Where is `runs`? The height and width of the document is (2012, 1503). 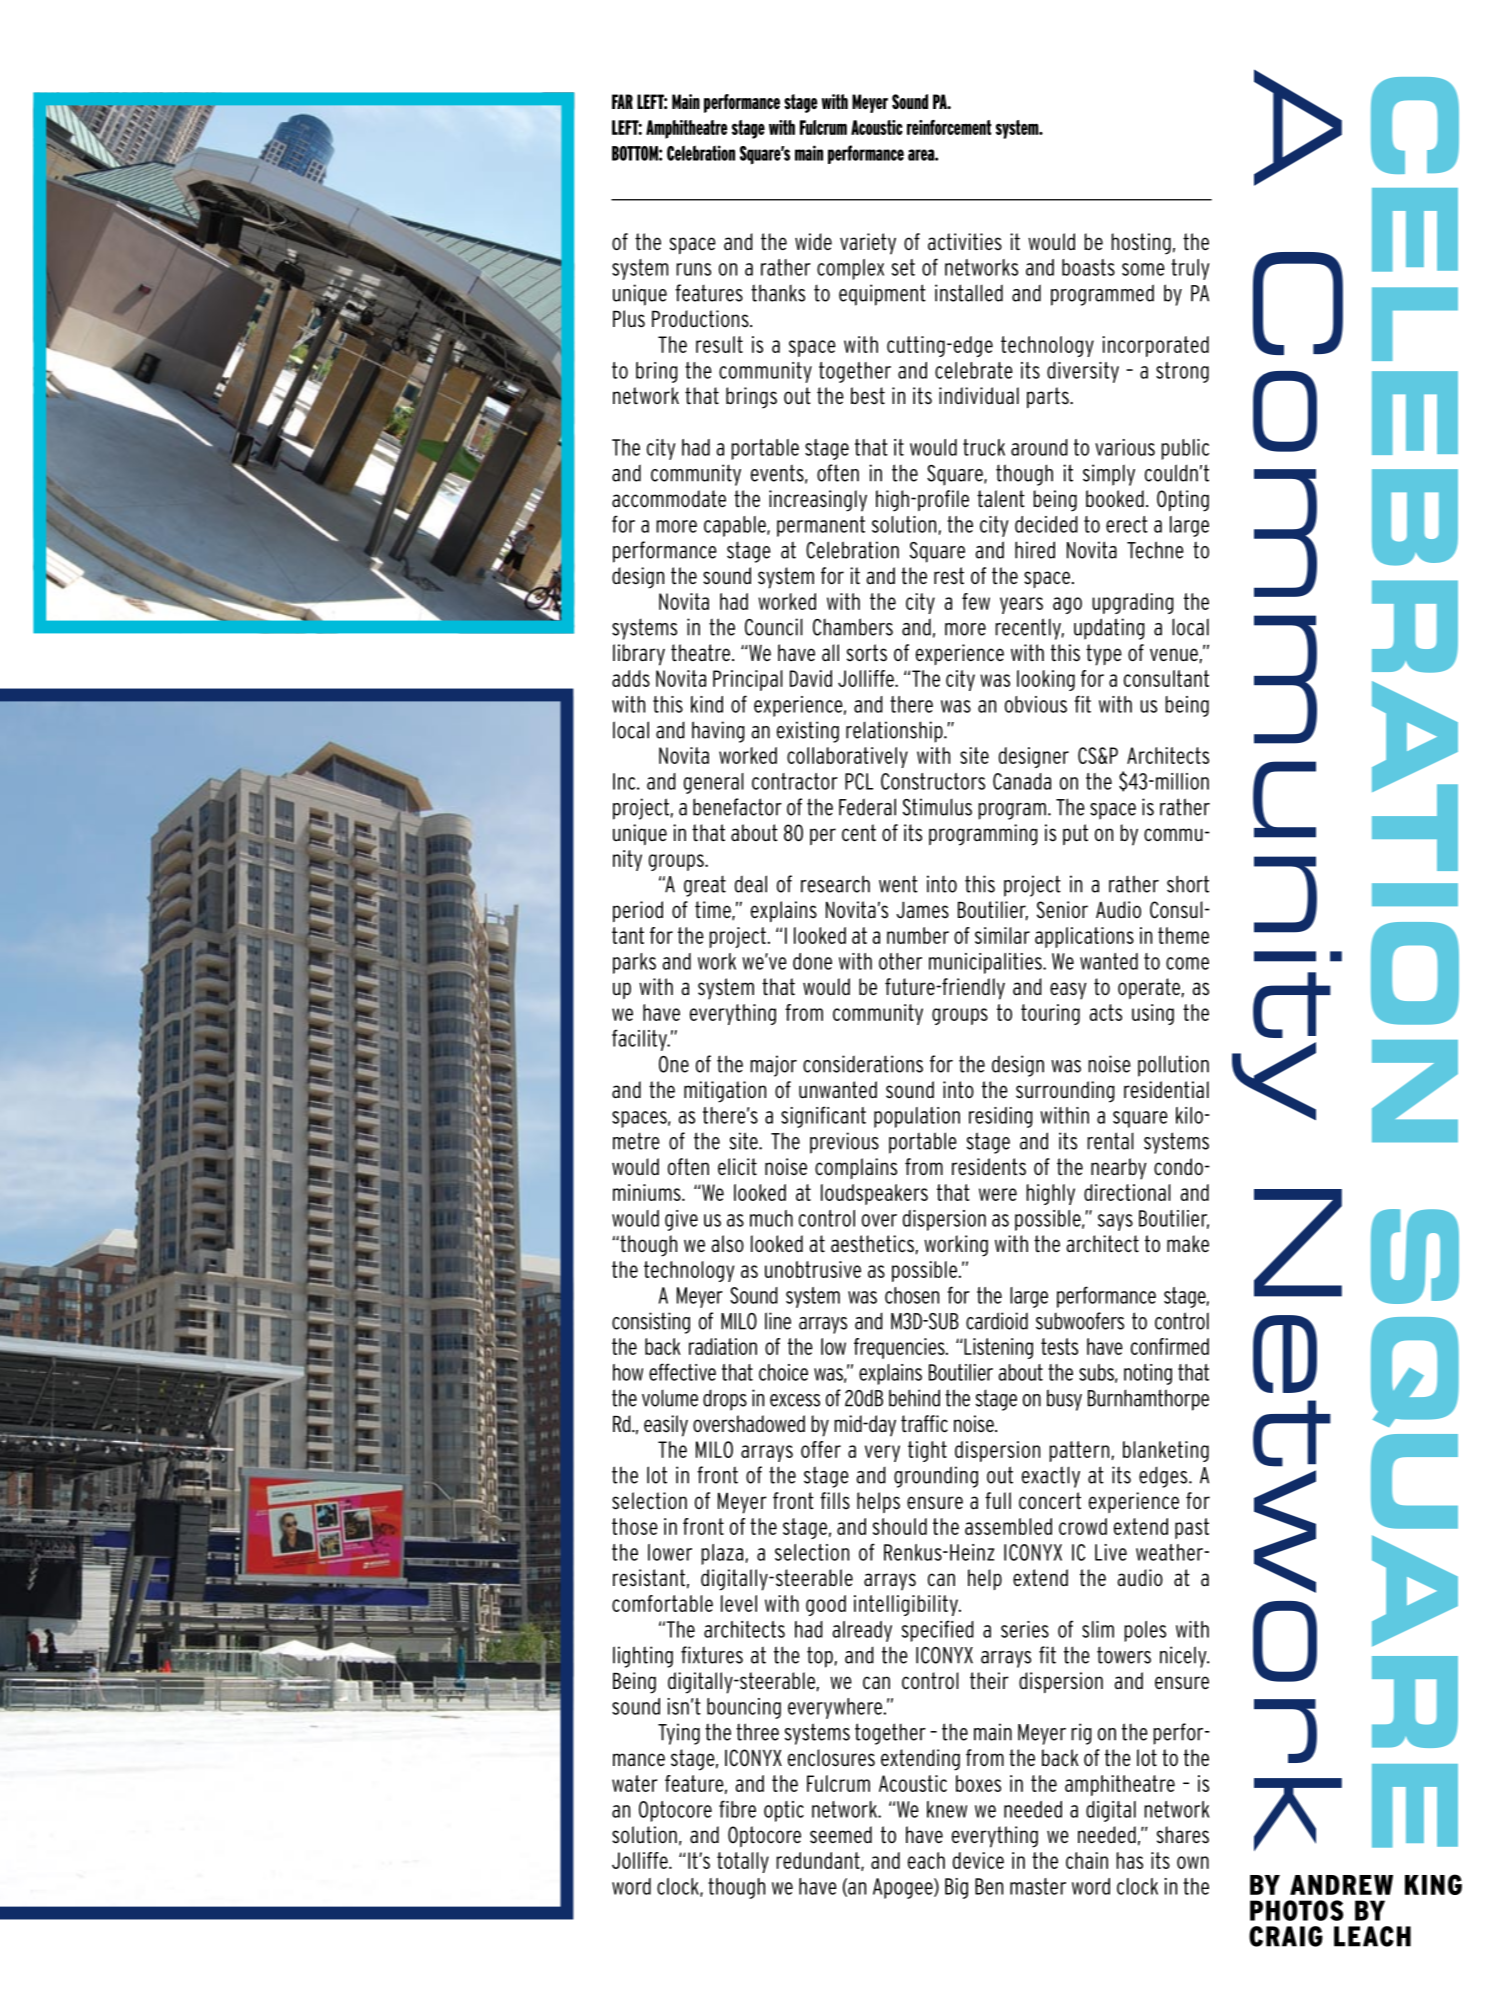 runs is located at coordinates (693, 269).
